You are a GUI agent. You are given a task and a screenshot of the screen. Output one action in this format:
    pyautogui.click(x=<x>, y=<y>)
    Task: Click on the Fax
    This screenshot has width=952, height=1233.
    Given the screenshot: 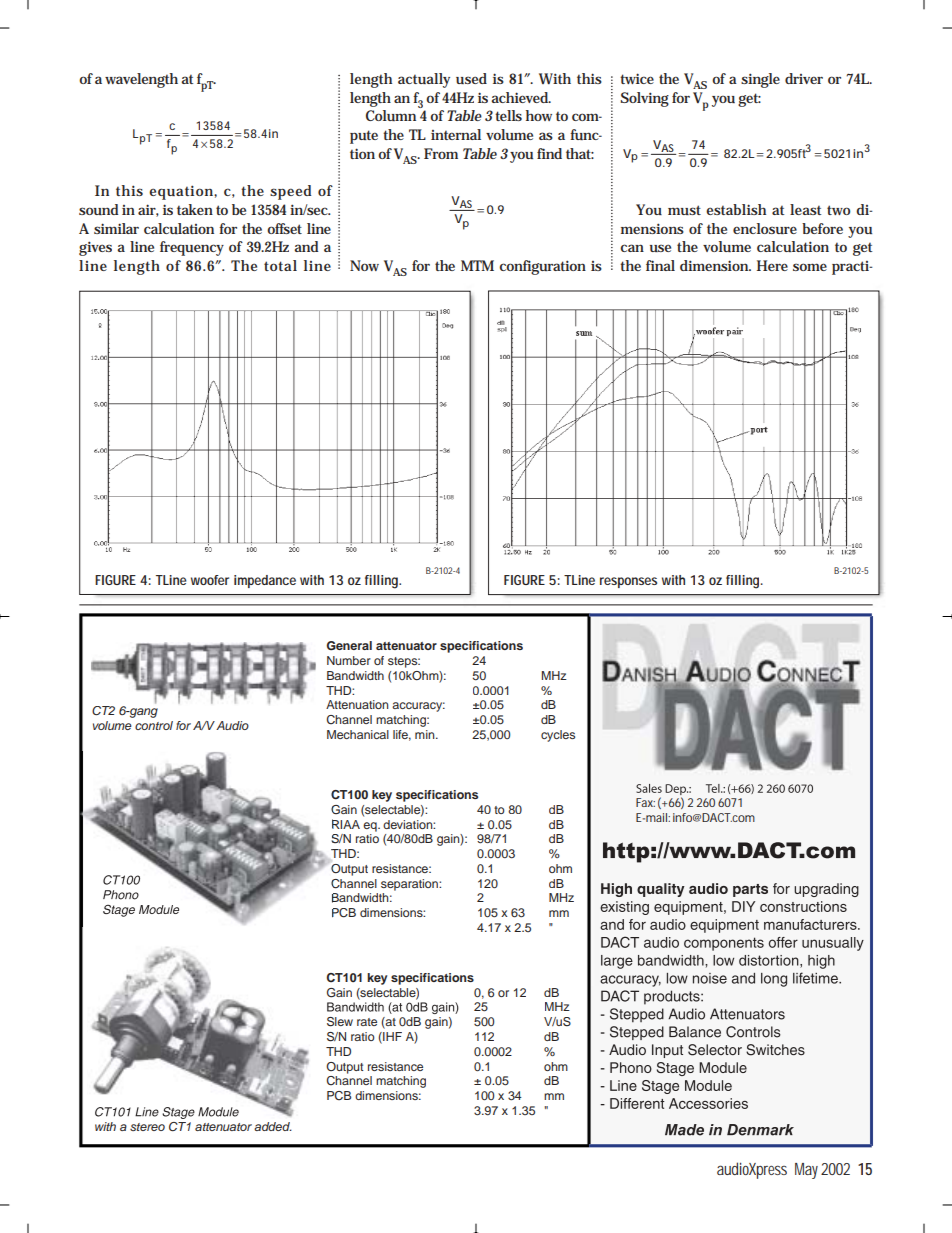 What is the action you would take?
    pyautogui.click(x=645, y=802)
